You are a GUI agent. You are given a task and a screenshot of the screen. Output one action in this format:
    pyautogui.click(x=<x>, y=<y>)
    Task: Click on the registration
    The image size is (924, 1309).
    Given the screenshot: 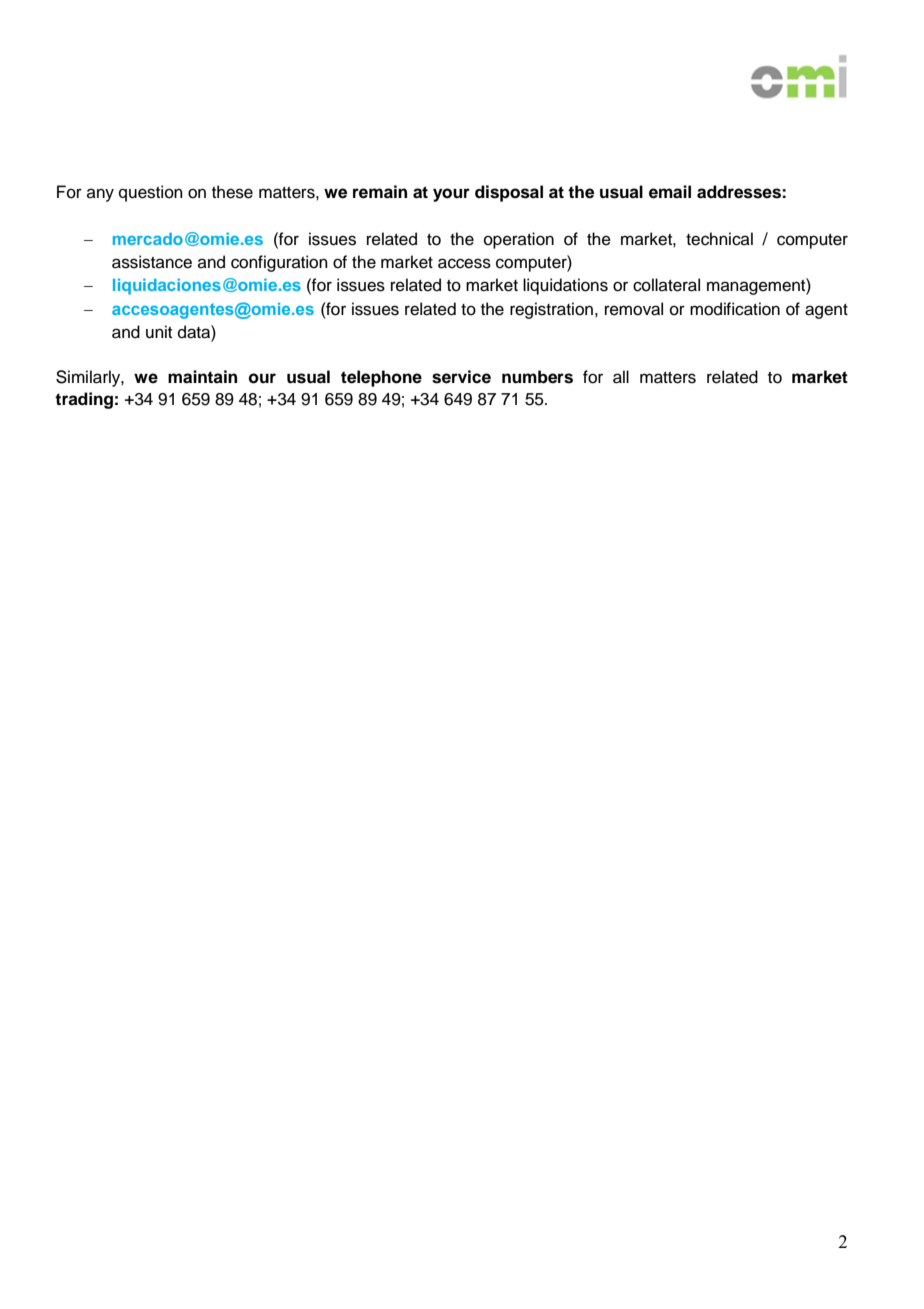 What is the action you would take?
    pyautogui.click(x=551, y=310)
